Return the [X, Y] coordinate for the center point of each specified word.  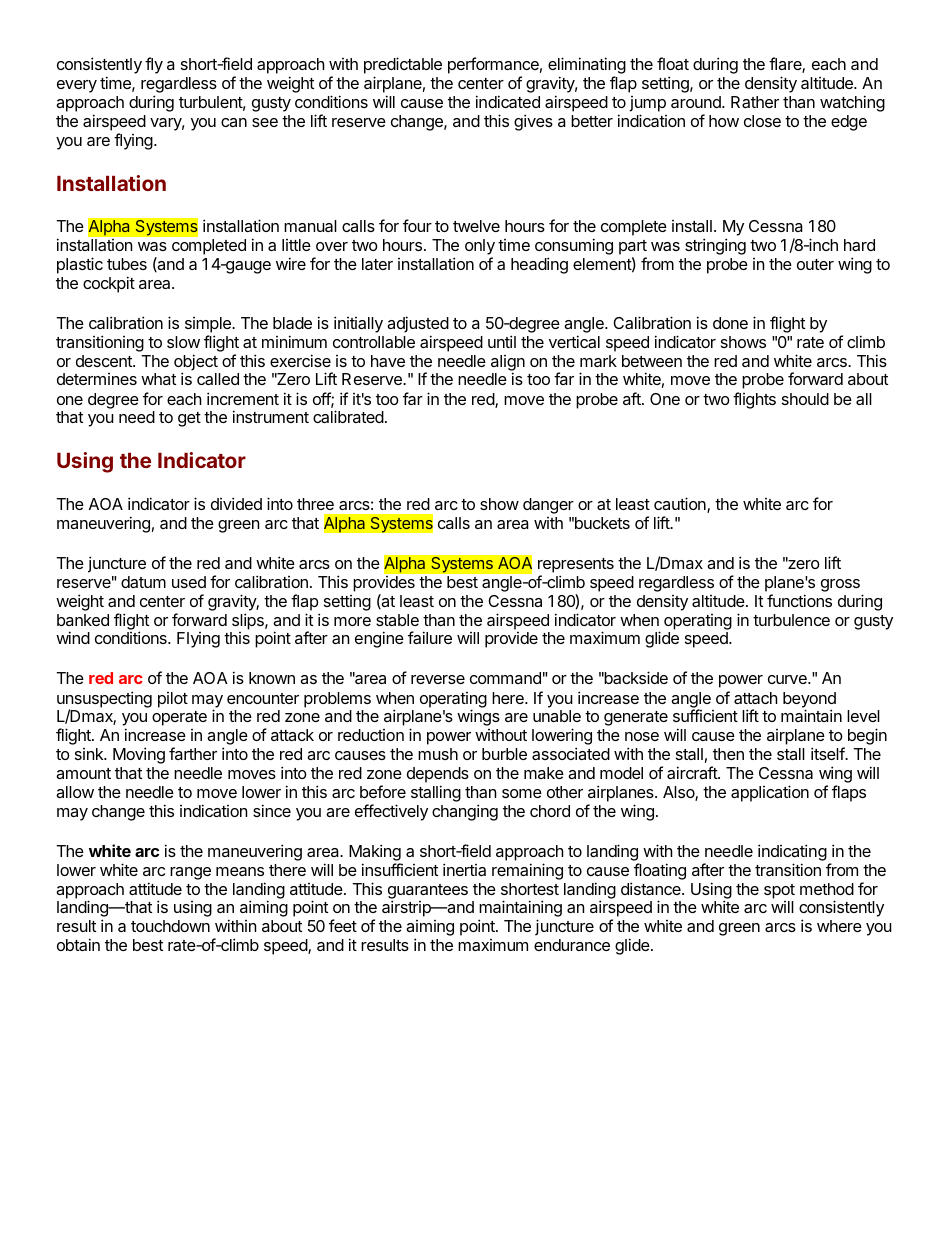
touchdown [170, 926]
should [805, 399]
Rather [755, 102]
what [158, 379]
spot [779, 891]
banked [83, 620]
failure [430, 637]
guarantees [428, 892]
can [234, 122]
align [508, 364]
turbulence [791, 620]
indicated [508, 101]
